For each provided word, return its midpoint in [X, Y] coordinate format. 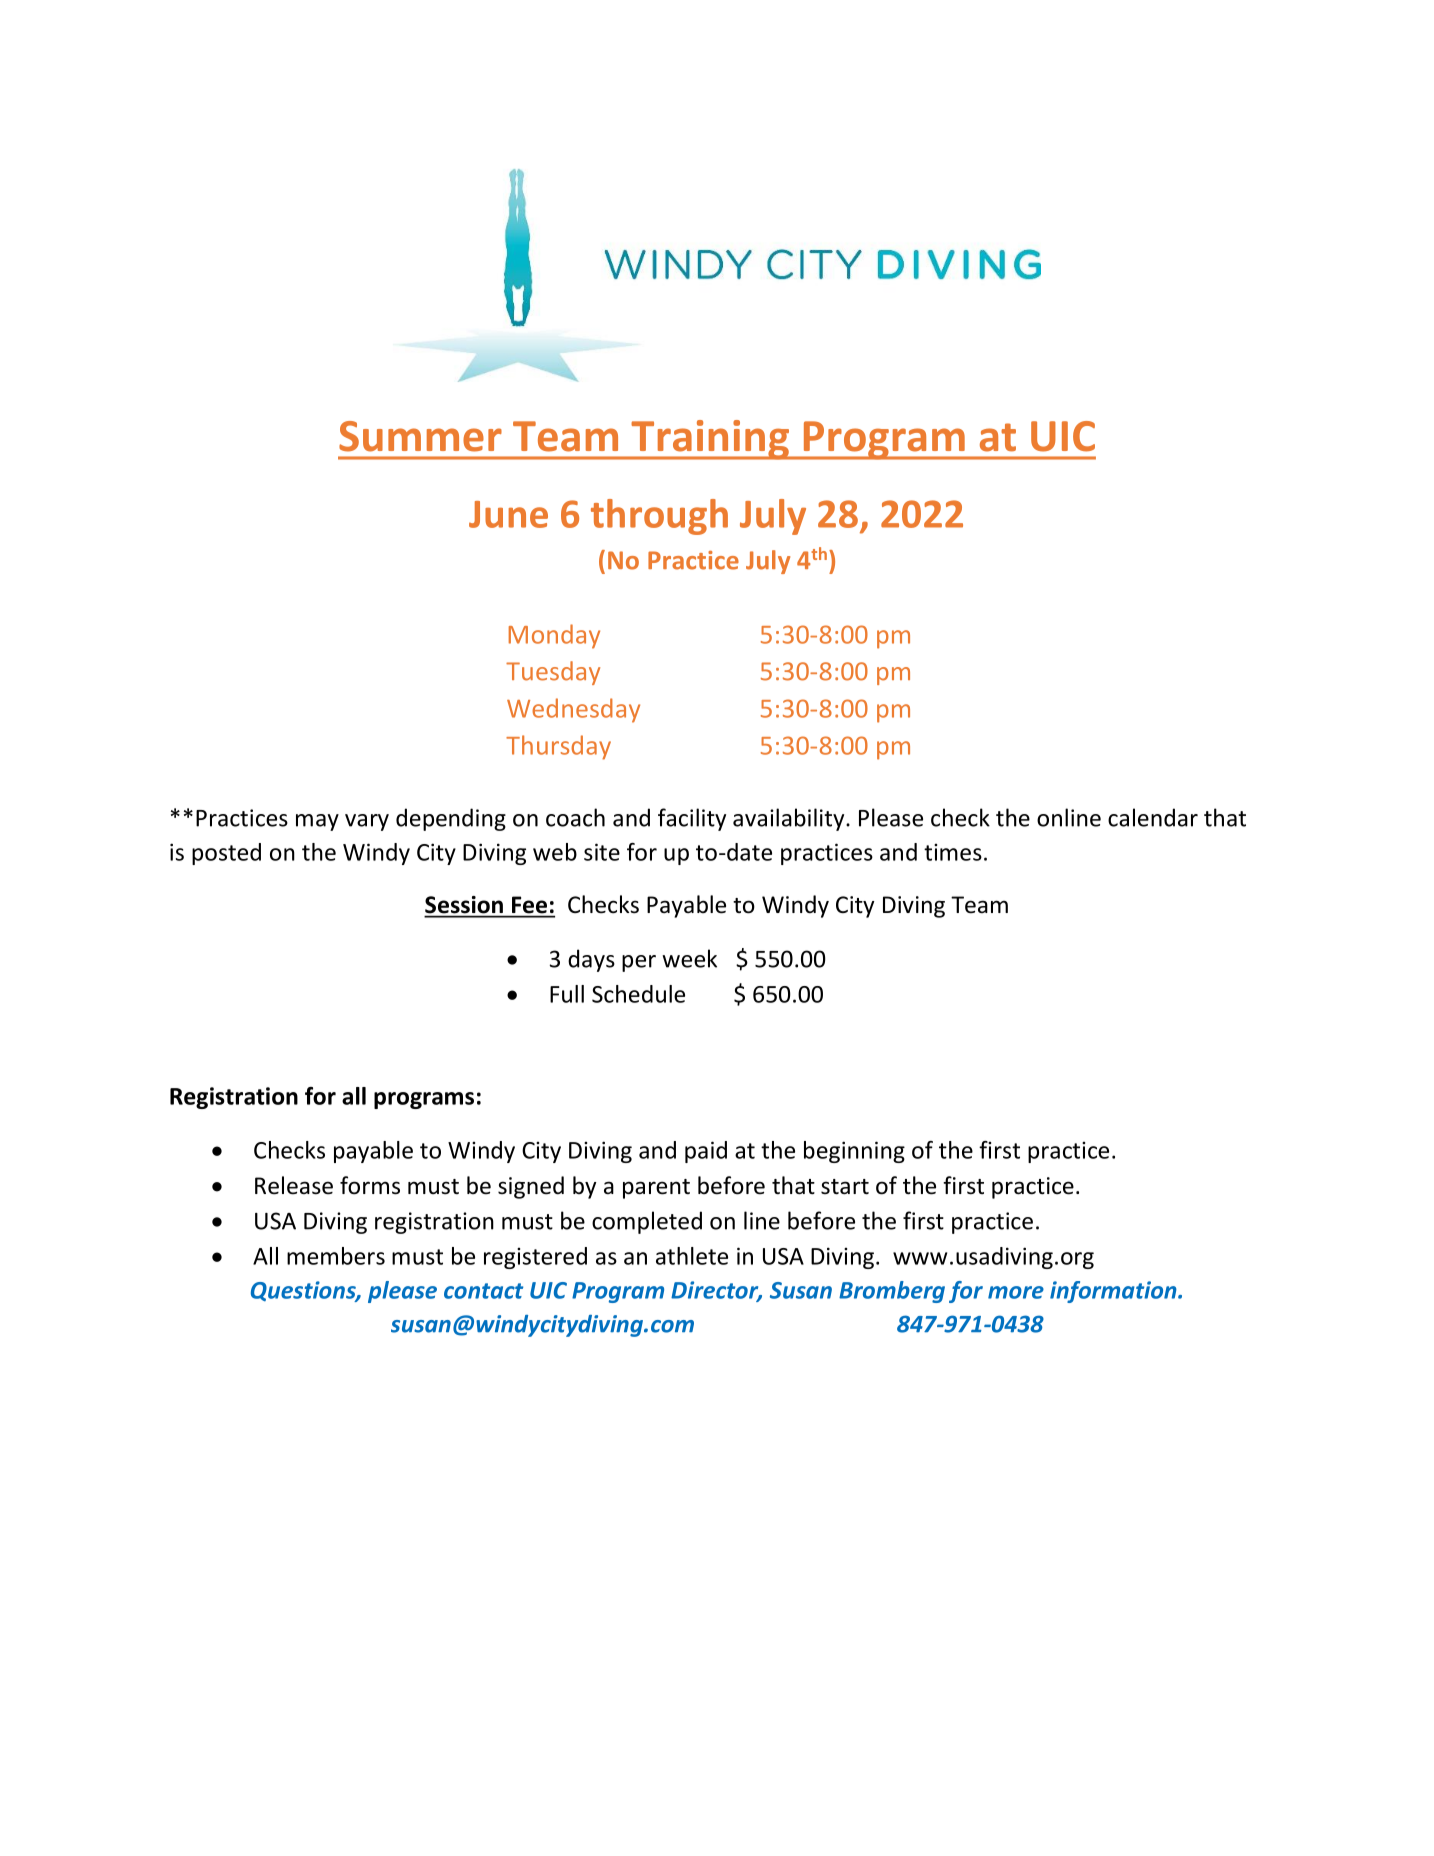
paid [706, 1152]
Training [710, 440]
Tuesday [553, 673]
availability [790, 819]
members [336, 1256]
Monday [554, 636]
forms [370, 1185]
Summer [420, 436]
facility [692, 819]
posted [226, 854]
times [953, 852]
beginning [854, 1152]
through [659, 517]
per [639, 963]
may [317, 822]
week [689, 958]
